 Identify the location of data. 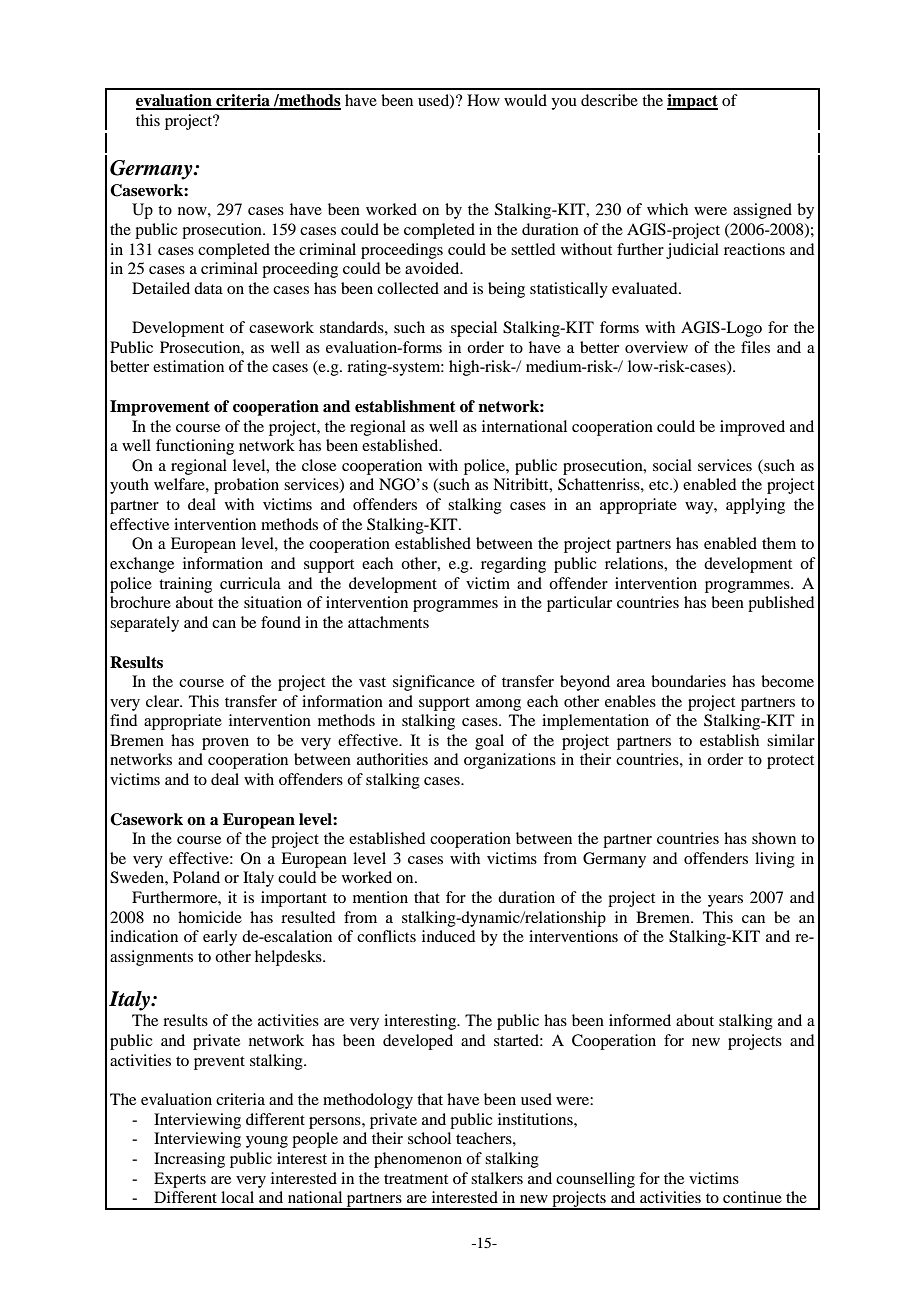
(208, 288).
